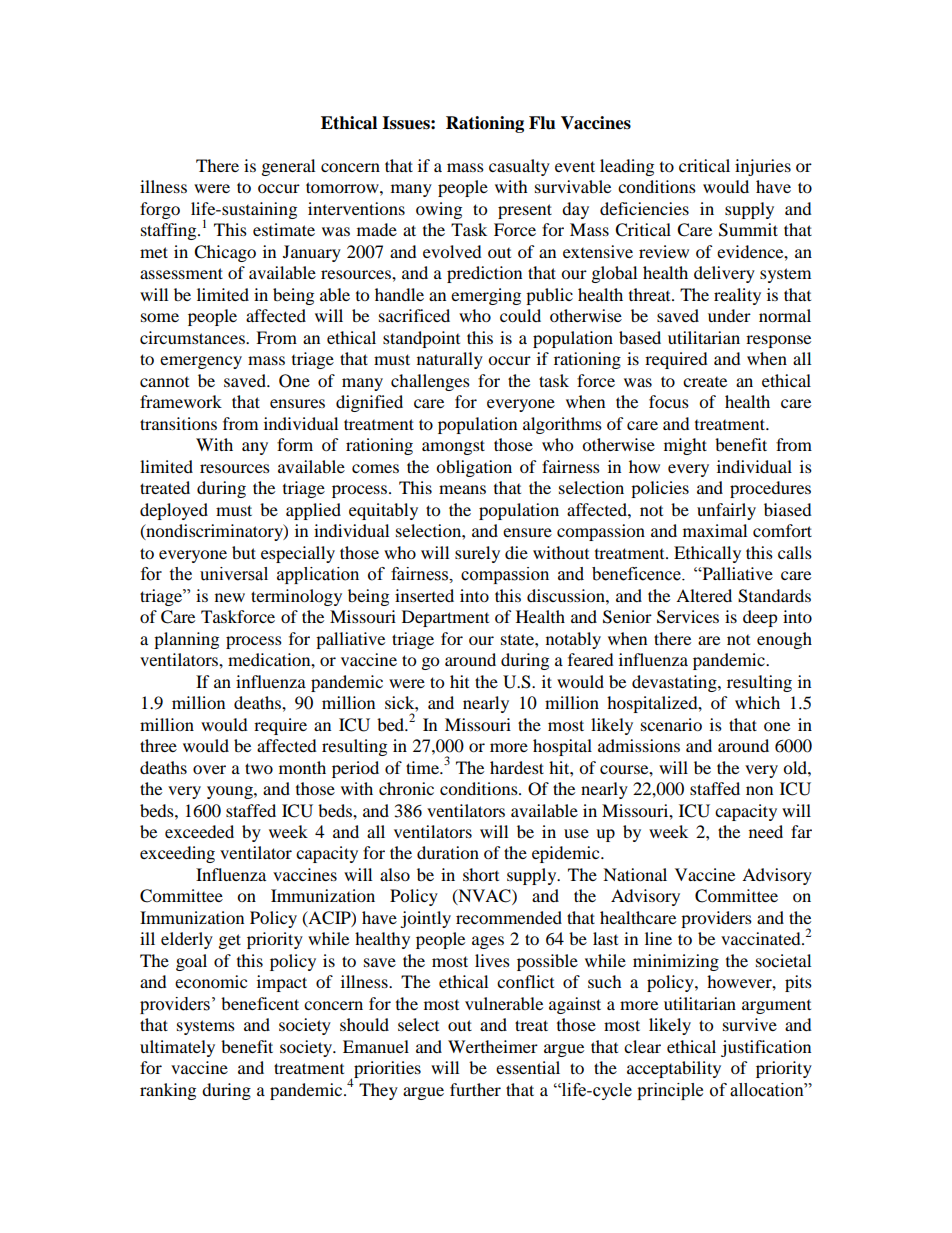 The height and width of the screenshot is (1233, 952). What do you see at coordinates (763, 167) in the screenshot?
I see `injuries` at bounding box center [763, 167].
